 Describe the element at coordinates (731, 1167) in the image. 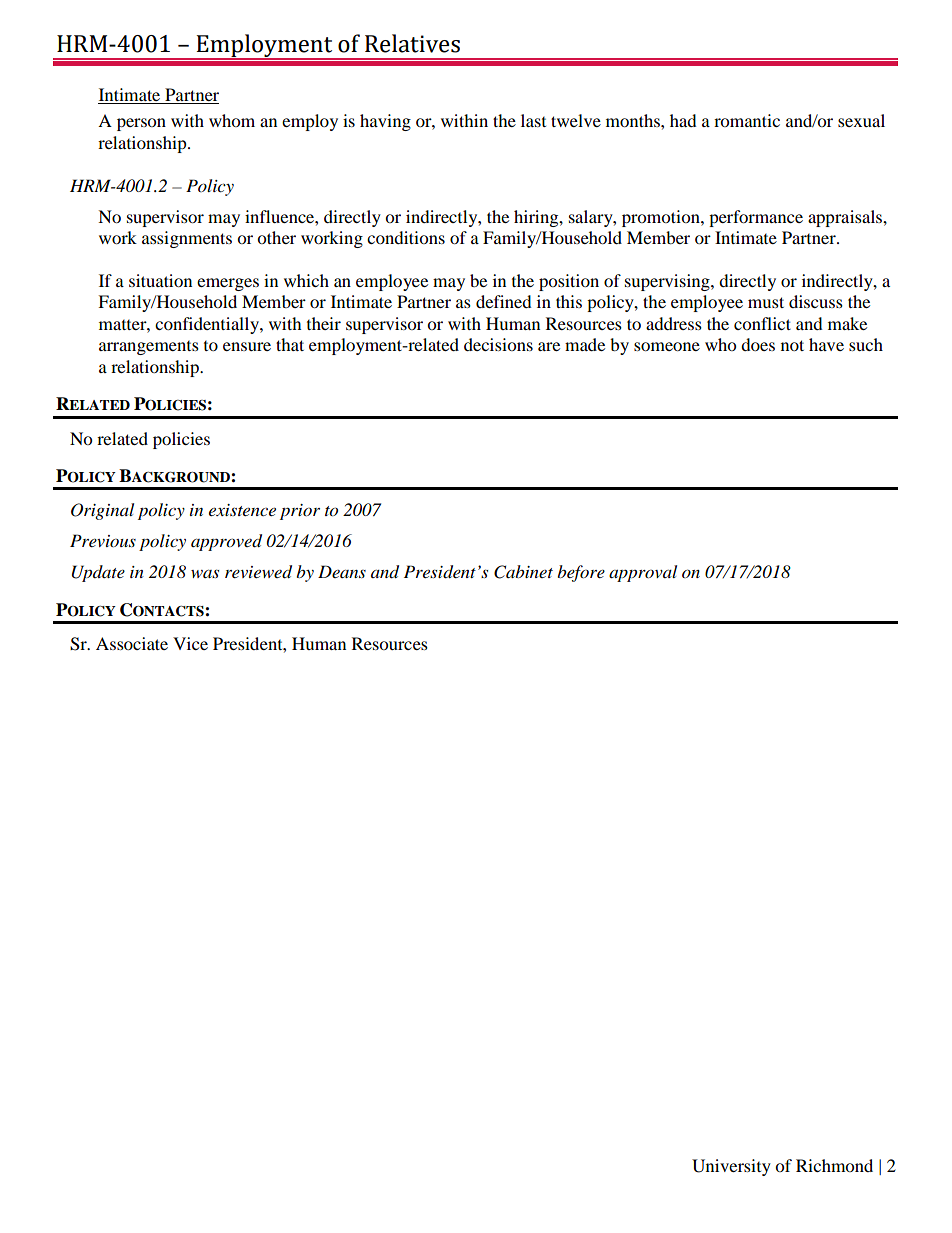

I see `University` at that location.
